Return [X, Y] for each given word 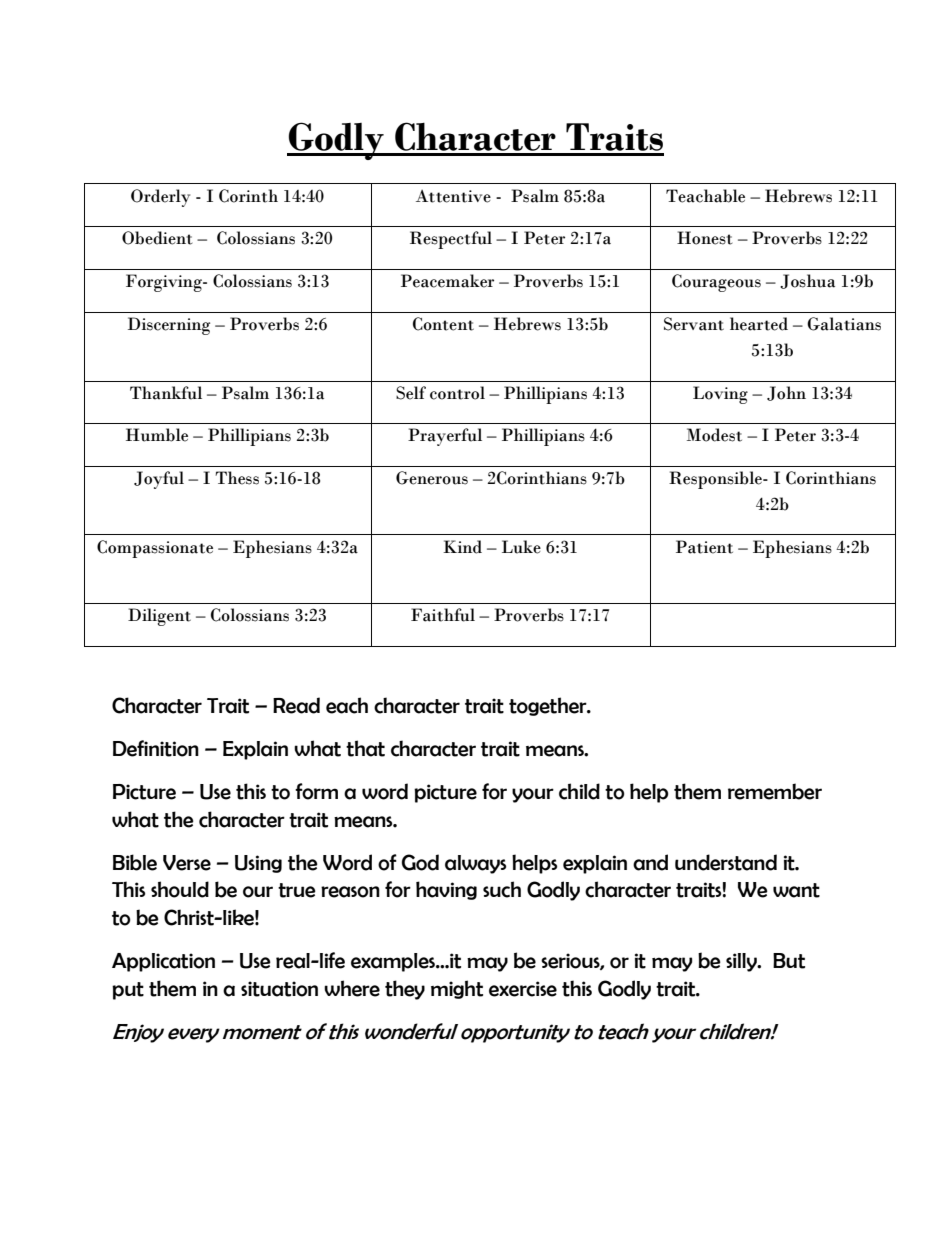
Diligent [159, 617]
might [457, 989]
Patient [704, 547]
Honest [704, 238]
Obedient [157, 238]
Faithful [443, 615]
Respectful [451, 240]
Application [163, 962]
